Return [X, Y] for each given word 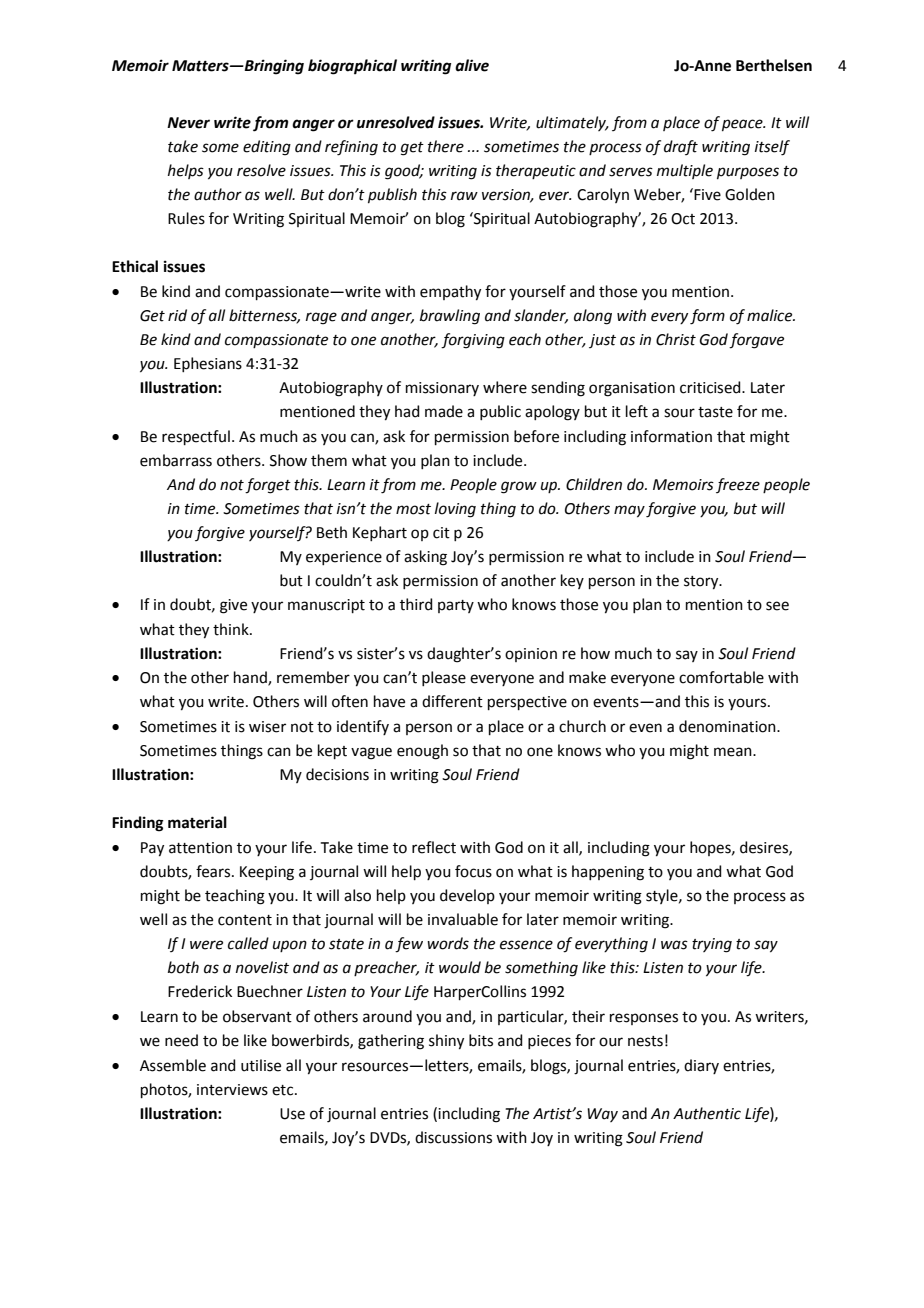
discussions [453, 1137]
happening [608, 873]
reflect [434, 847]
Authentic [707, 1113]
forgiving [473, 341]
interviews [232, 1090]
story [702, 583]
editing [267, 148]
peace [743, 125]
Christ [676, 339]
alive [472, 65]
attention [200, 848]
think [232, 629]
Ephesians [208, 364]
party [456, 606]
